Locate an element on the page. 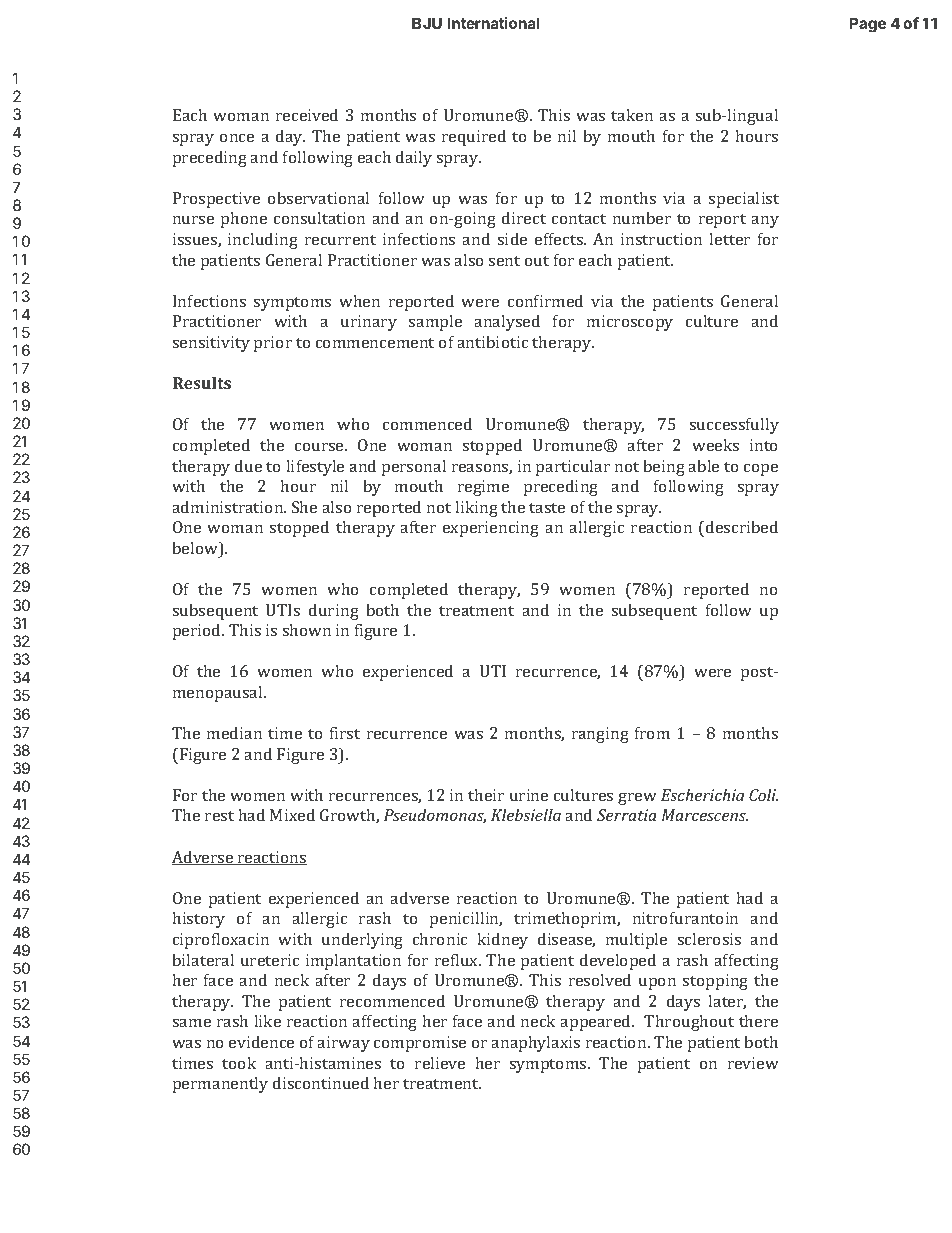 The width and height of the image is (952, 1233). International is located at coordinates (494, 23).
